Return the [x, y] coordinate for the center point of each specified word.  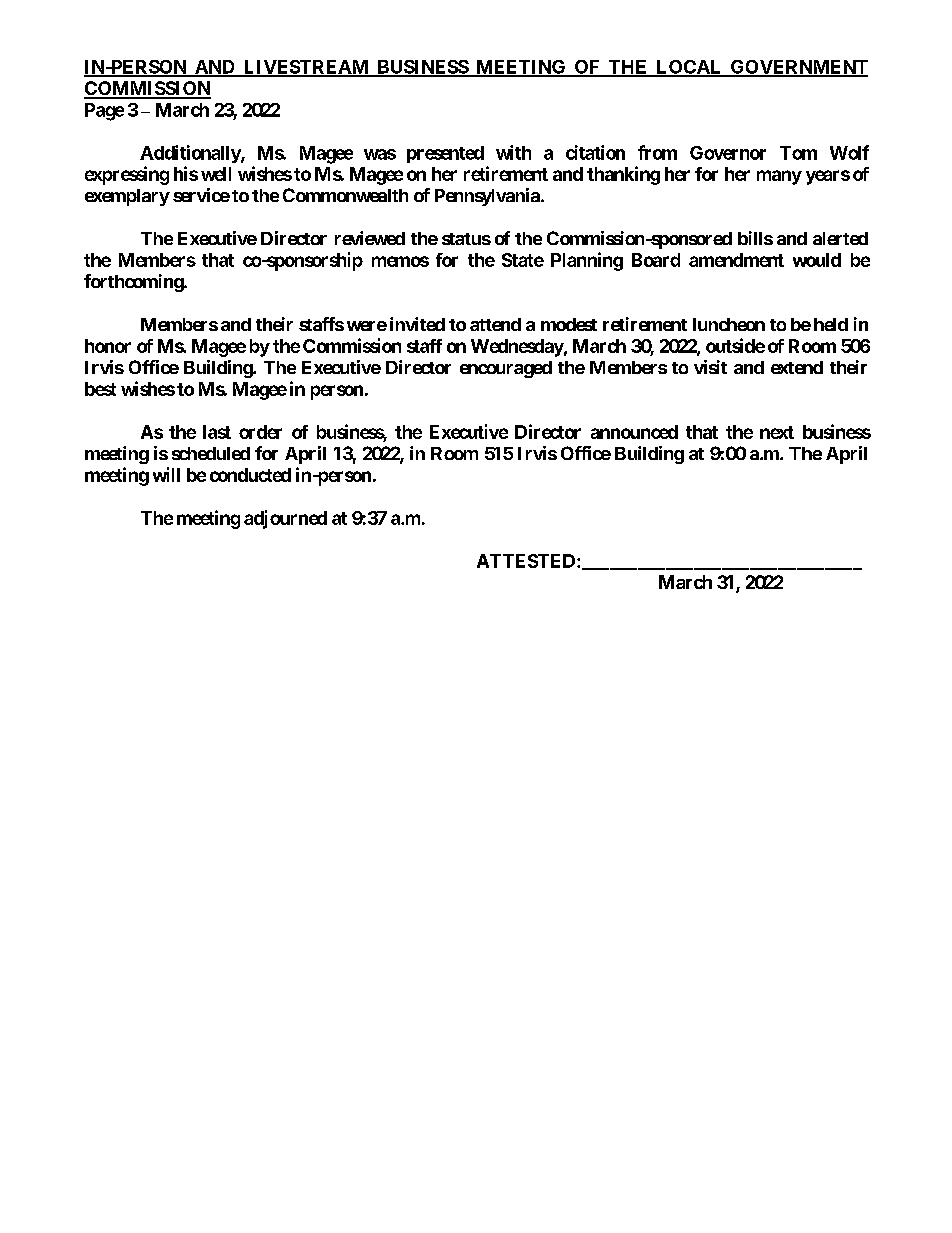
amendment [736, 260]
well [216, 174]
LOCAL [689, 68]
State [523, 260]
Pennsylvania [488, 197]
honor [108, 346]
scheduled [211, 453]
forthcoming [134, 283]
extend [797, 367]
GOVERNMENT [798, 68]
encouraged [506, 369]
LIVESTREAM [306, 68]
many [779, 177]
